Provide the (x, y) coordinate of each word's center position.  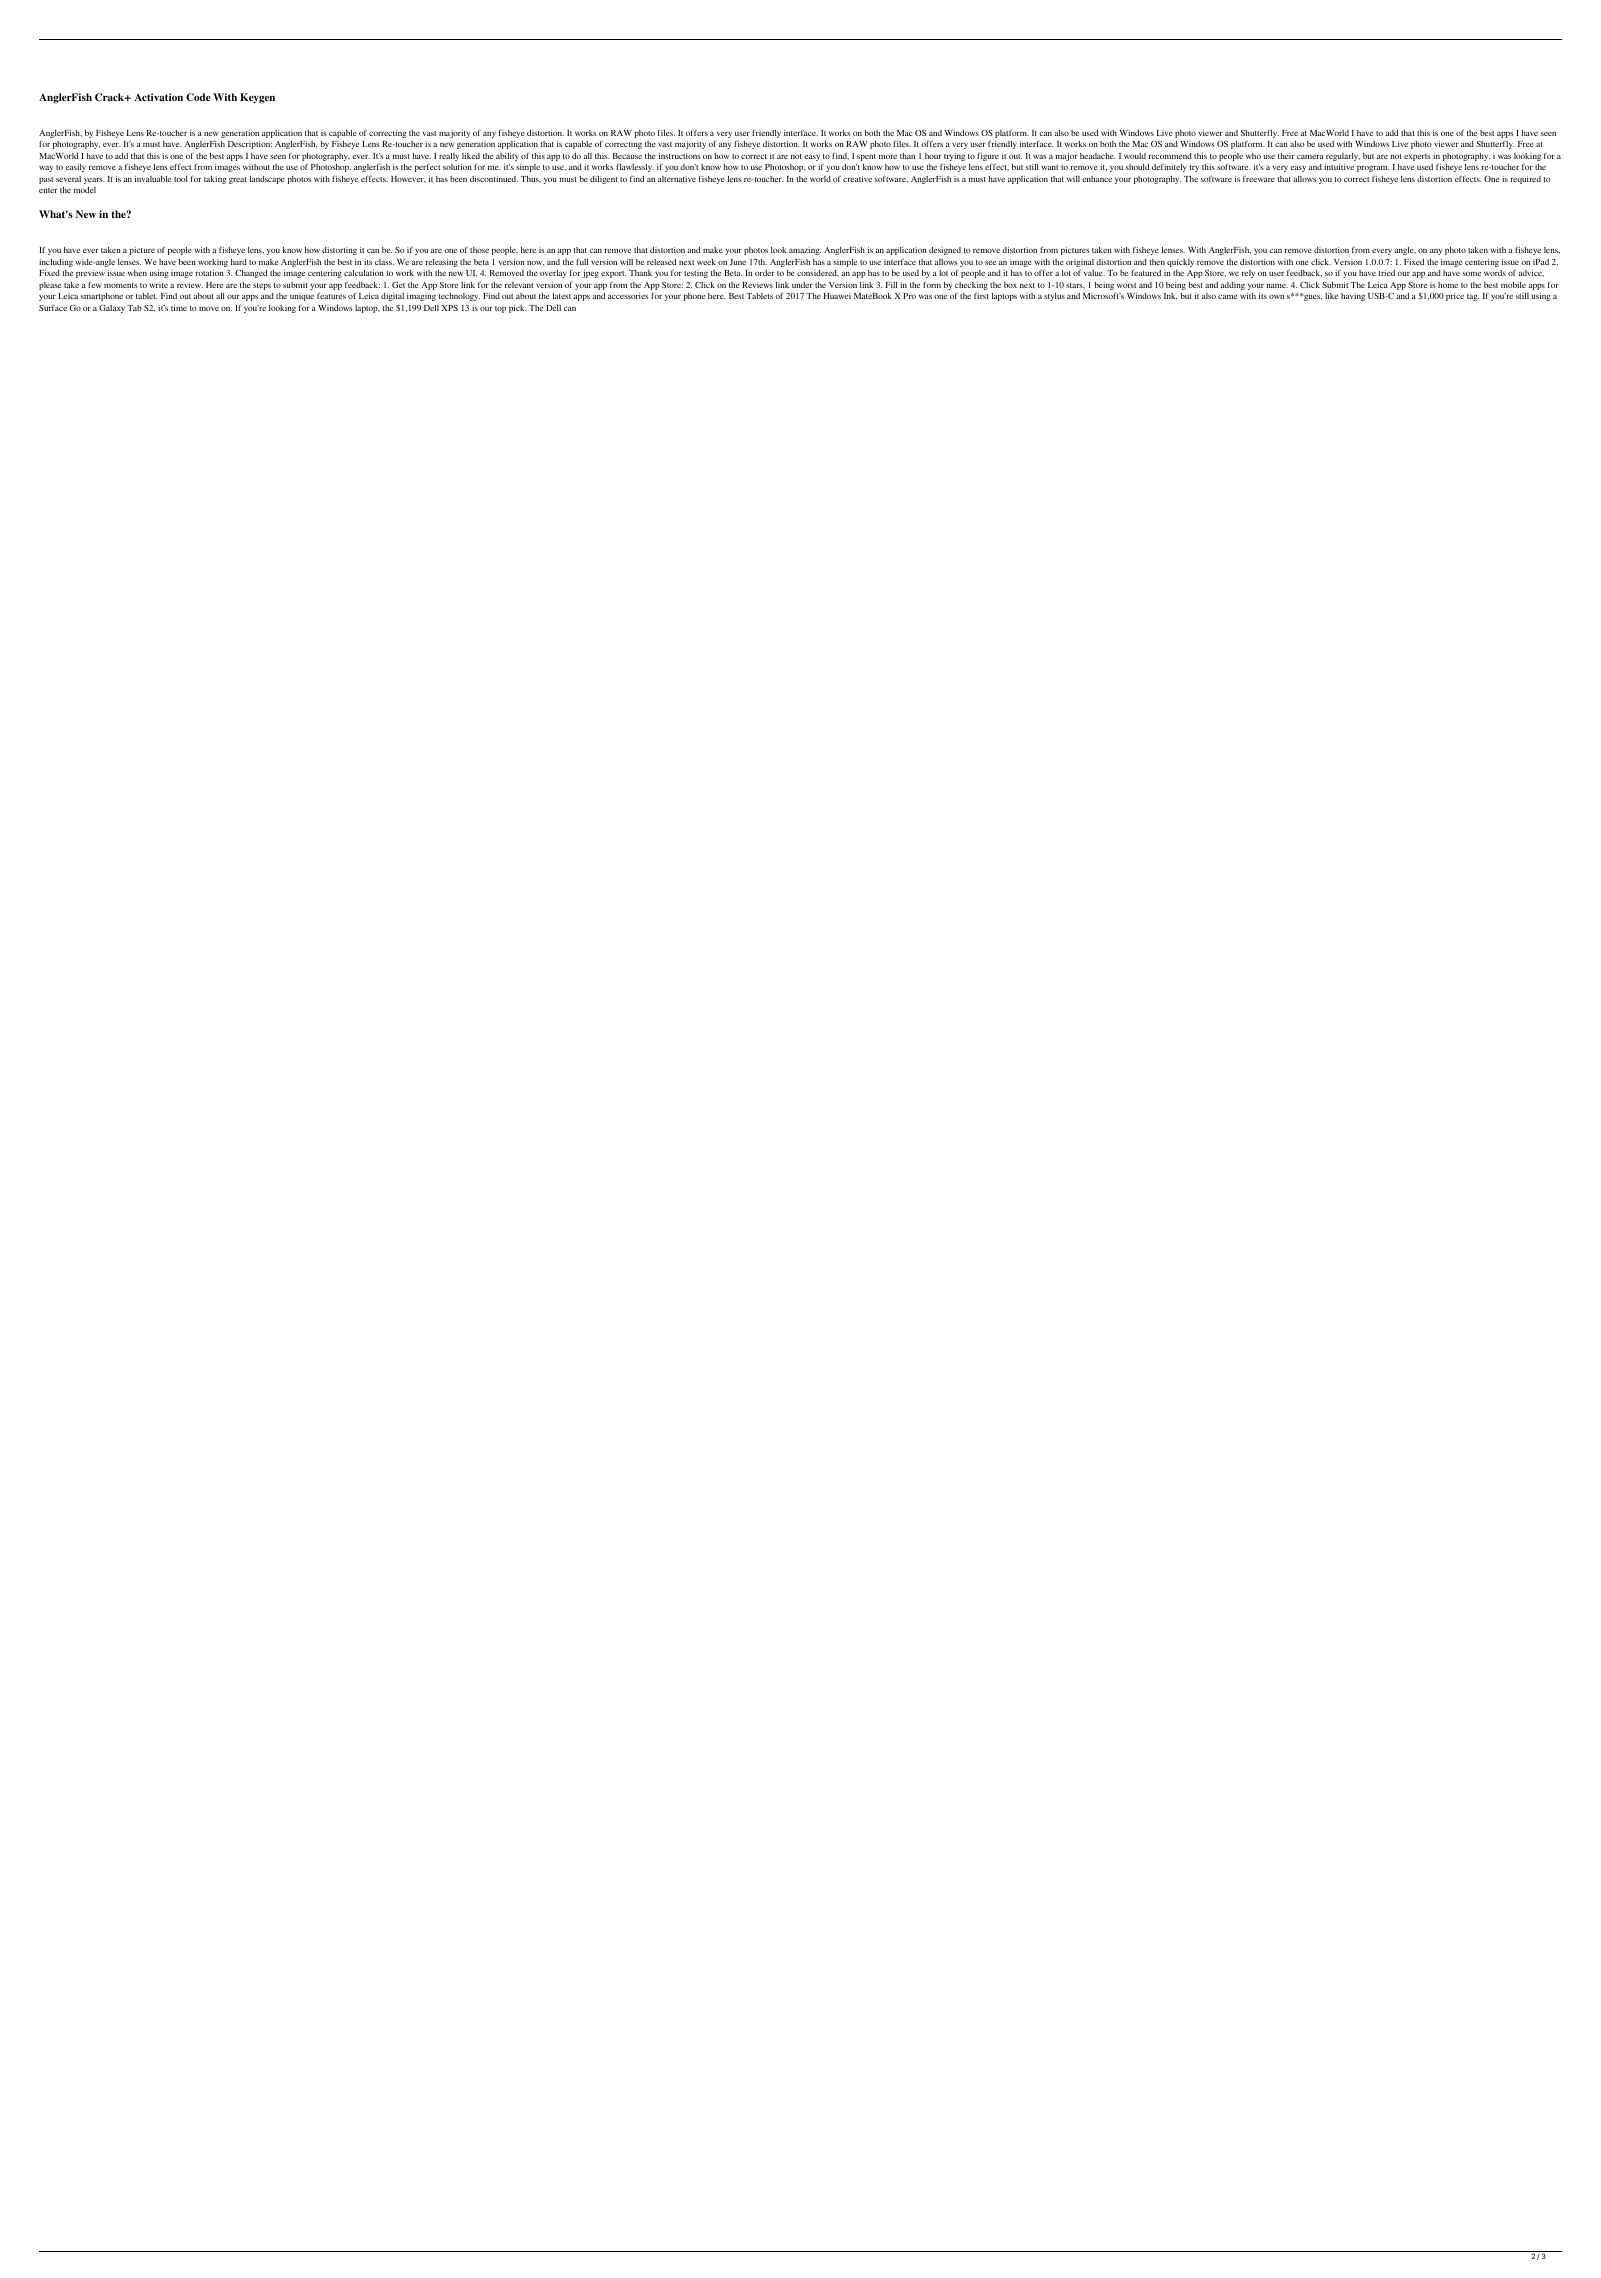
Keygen (257, 98)
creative (857, 179)
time (179, 308)
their (1286, 156)
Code (198, 97)
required (1525, 180)
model (85, 190)
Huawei (837, 296)
